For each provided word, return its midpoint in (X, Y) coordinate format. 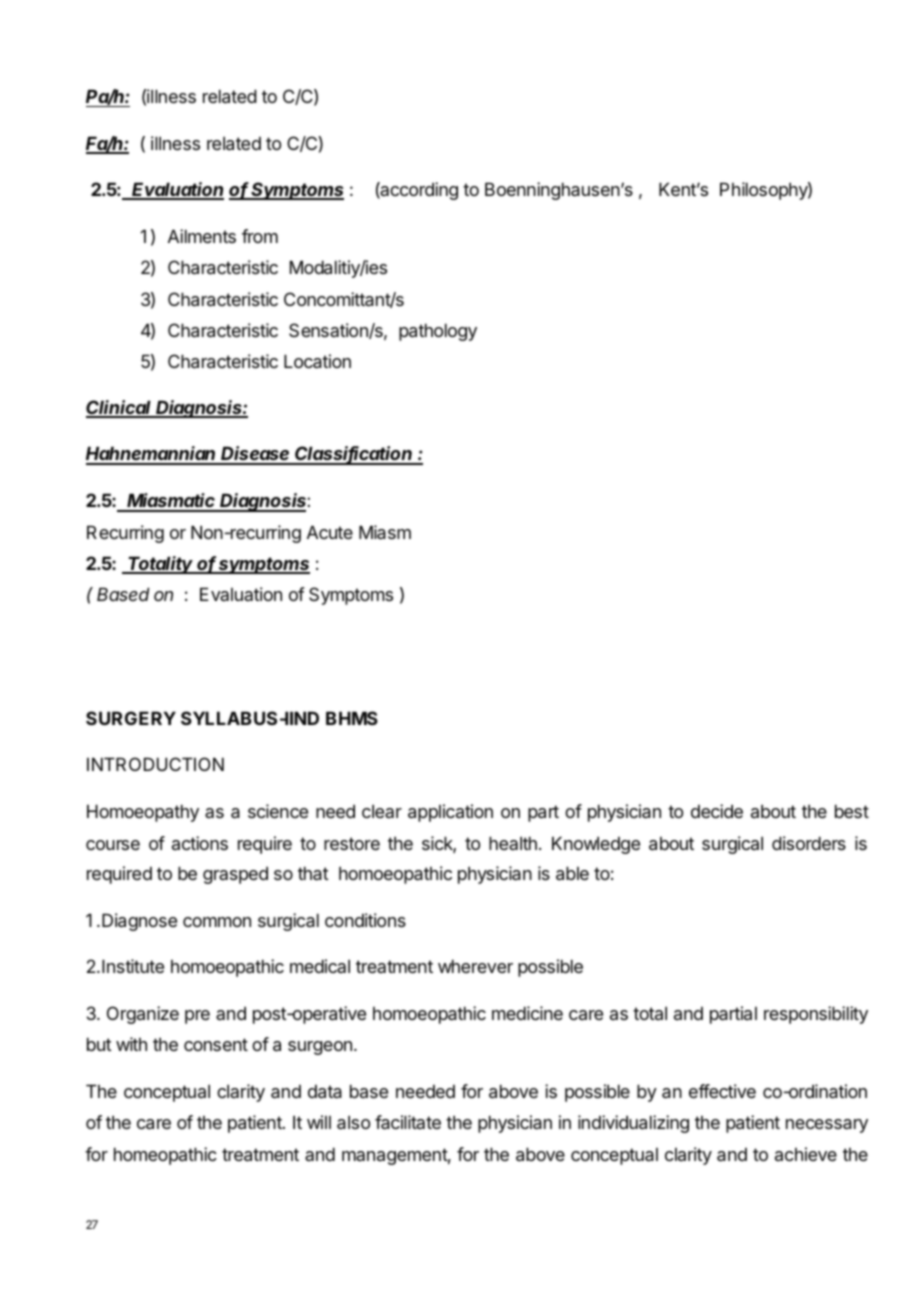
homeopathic (165, 1156)
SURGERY (131, 718)
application (450, 813)
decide (717, 811)
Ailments (202, 236)
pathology (438, 332)
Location (317, 361)
